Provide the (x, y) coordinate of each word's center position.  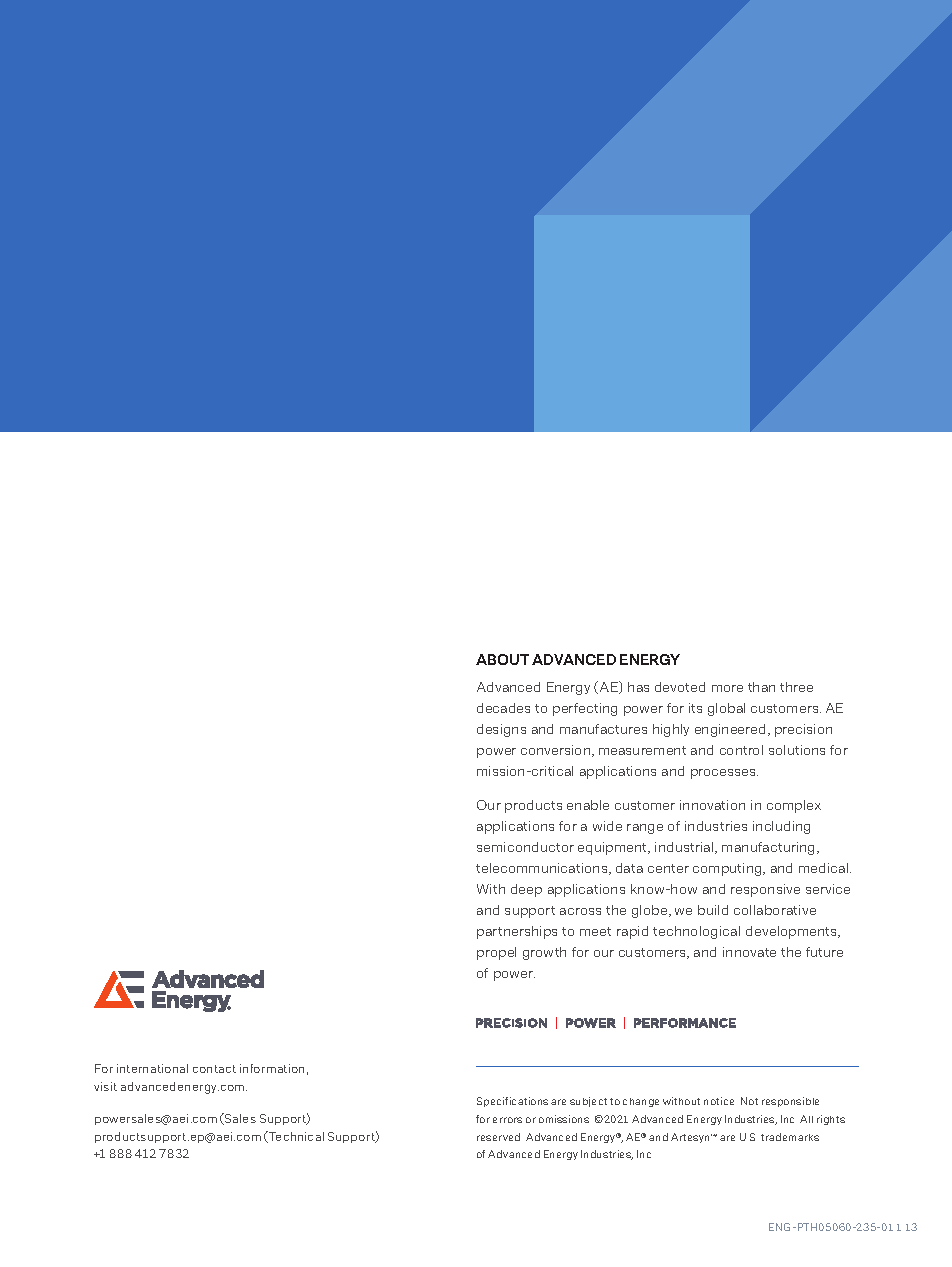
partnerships (517, 932)
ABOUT (502, 659)
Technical (295, 1137)
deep (526, 890)
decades (503, 708)
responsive (765, 890)
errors (507, 1120)
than (761, 687)
